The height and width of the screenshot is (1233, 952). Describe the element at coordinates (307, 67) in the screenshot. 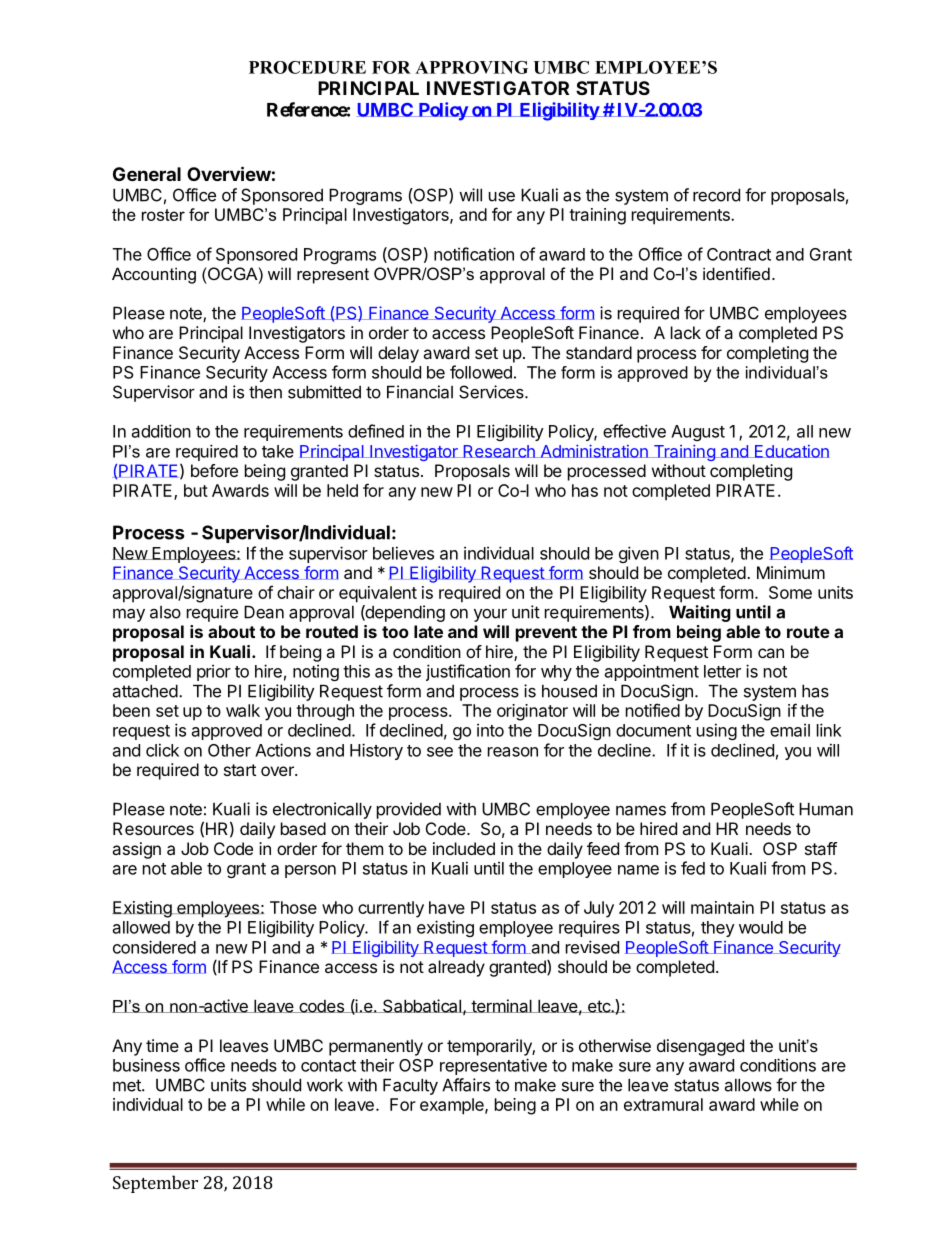

I see `PROCEDURE` at that location.
